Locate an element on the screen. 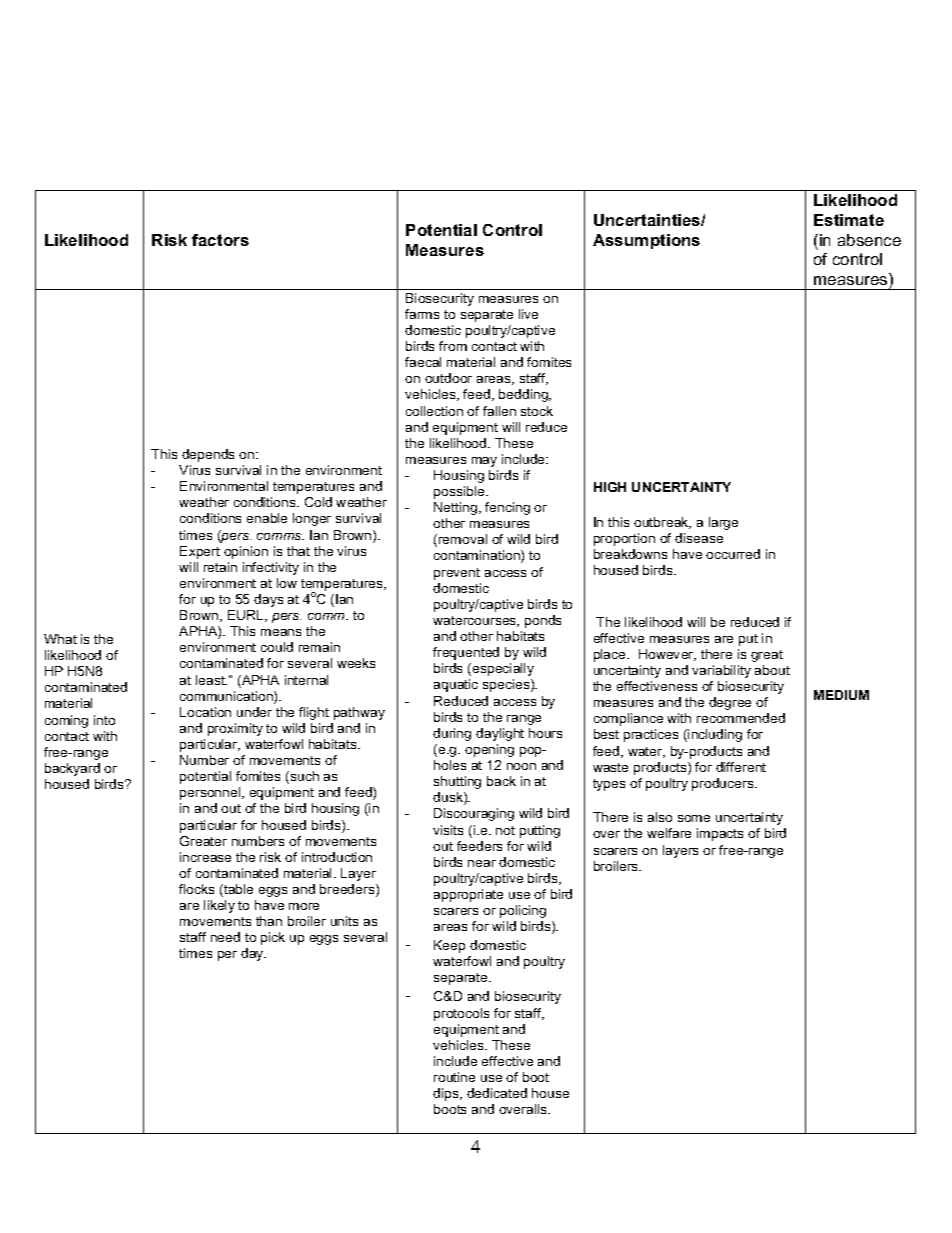 This screenshot has height=1233, width=952. Netting is located at coordinates (455, 508).
